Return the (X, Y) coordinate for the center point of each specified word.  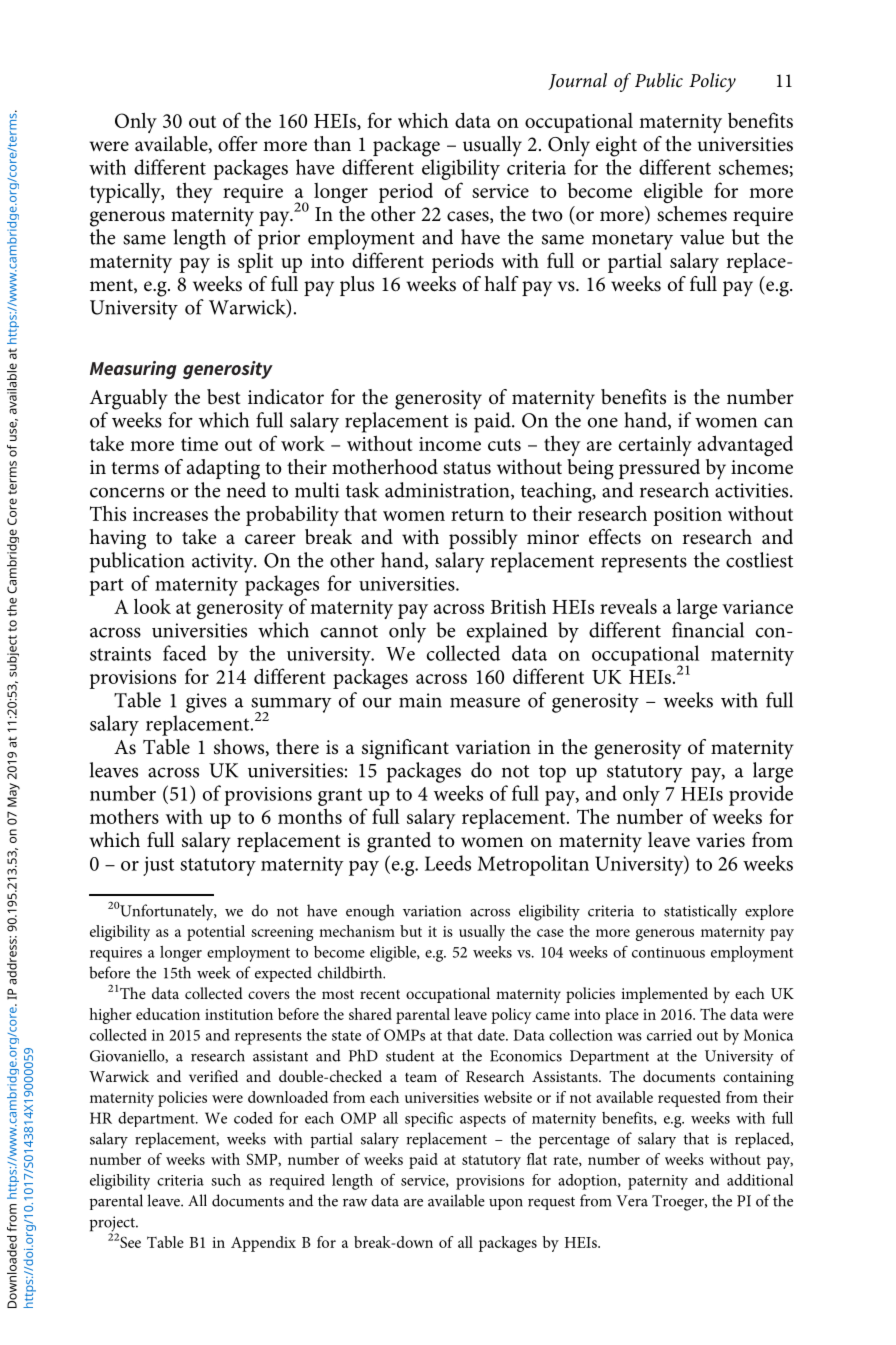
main (420, 700)
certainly (655, 445)
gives (206, 703)
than (332, 143)
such (226, 1180)
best (224, 397)
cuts (504, 444)
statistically (700, 912)
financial (708, 630)
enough (370, 912)
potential (216, 933)
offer (238, 144)
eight (616, 146)
